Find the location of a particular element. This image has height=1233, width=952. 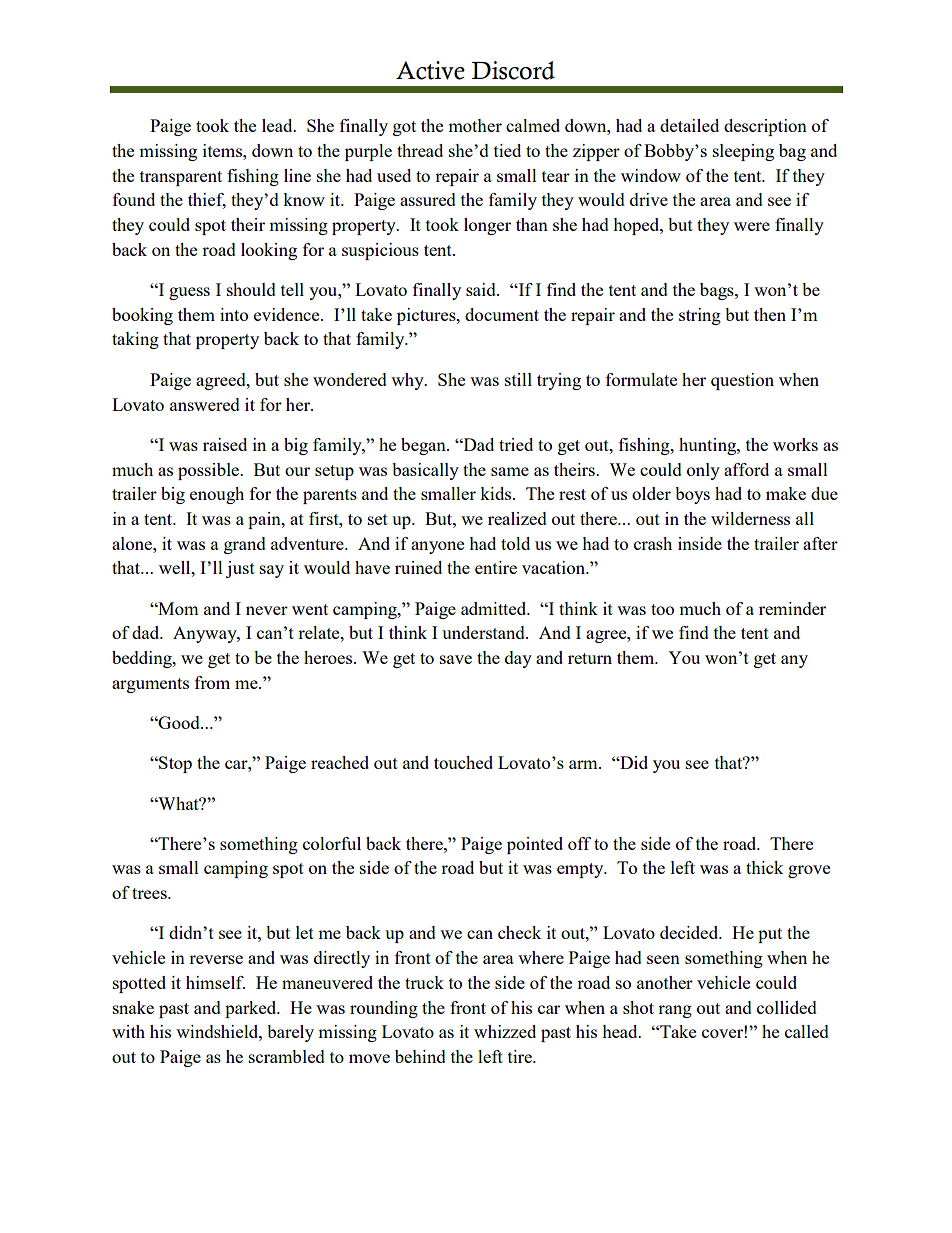

anyone is located at coordinates (437, 547).
